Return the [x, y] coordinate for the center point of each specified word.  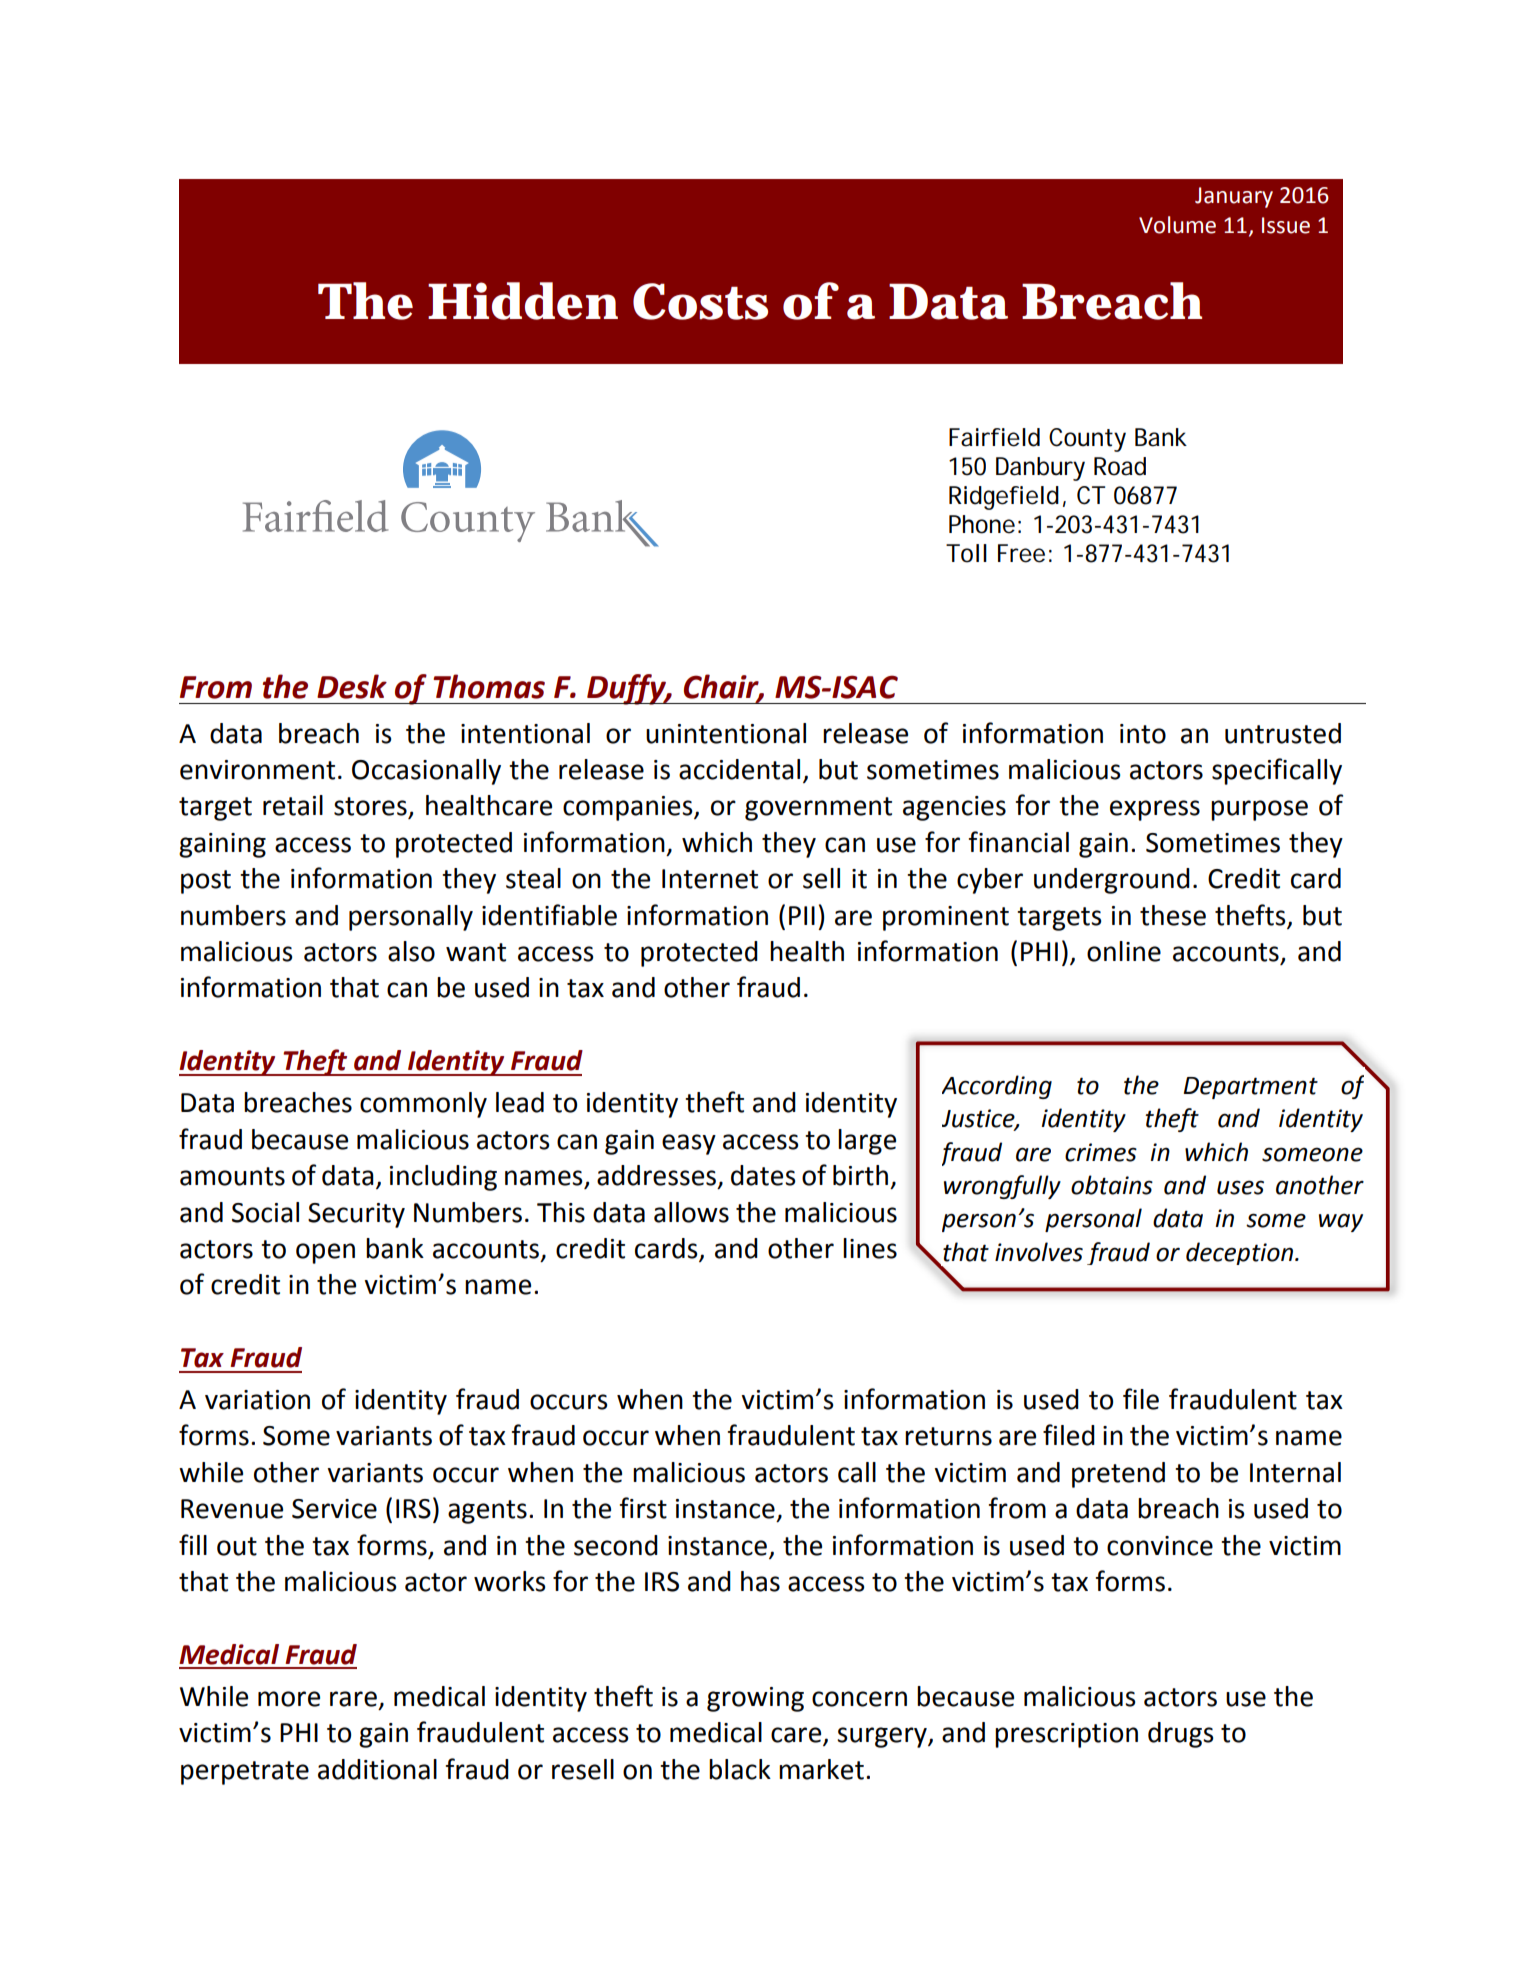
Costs [700, 301]
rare [353, 1699]
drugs [1181, 1735]
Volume [1177, 225]
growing [755, 1699]
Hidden [523, 301]
